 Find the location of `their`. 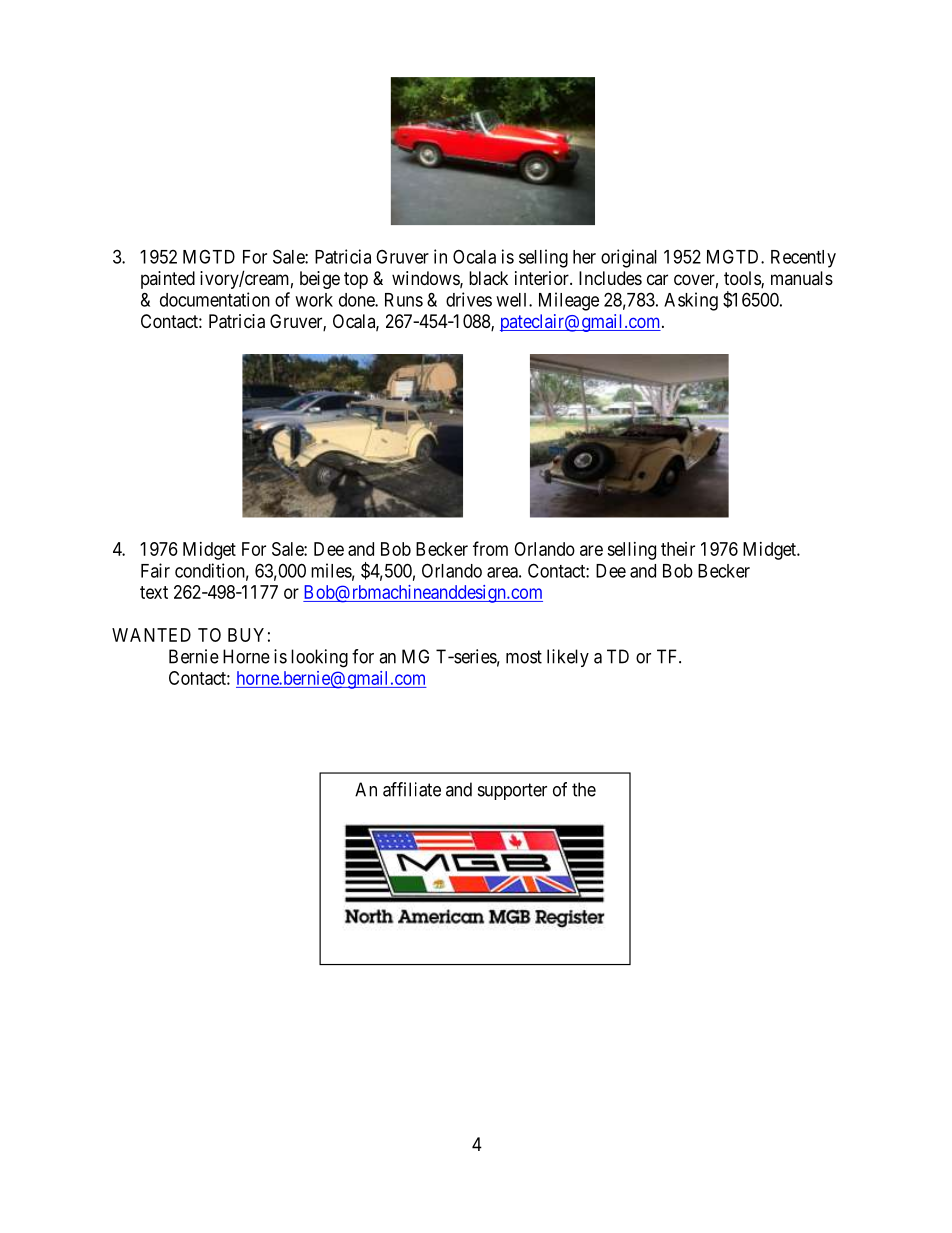

their is located at coordinates (678, 549).
